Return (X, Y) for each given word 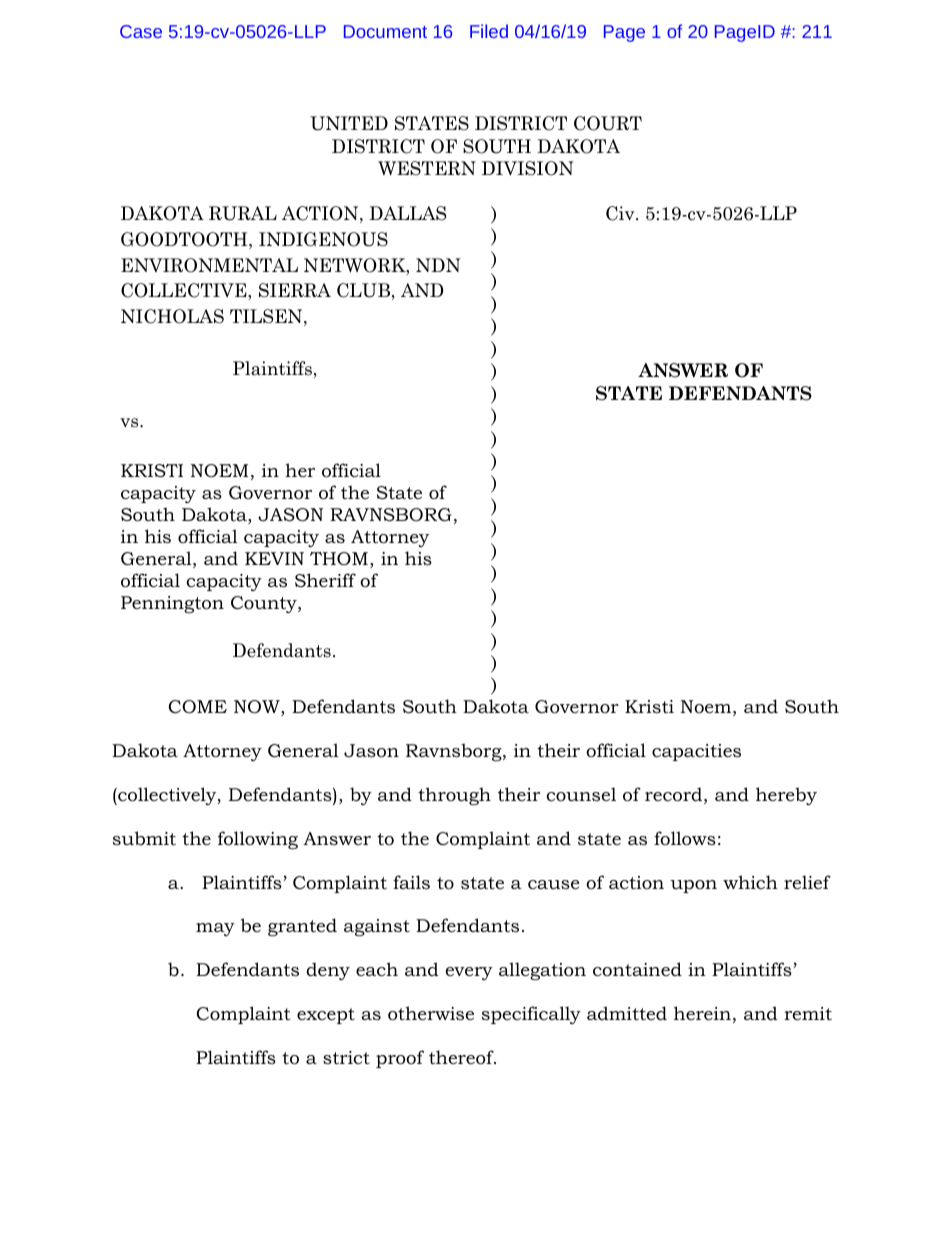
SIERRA (295, 290)
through (454, 796)
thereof (462, 1057)
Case (141, 31)
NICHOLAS (172, 316)
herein (702, 1013)
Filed (489, 31)
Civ (621, 213)
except (326, 1016)
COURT (608, 123)
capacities (696, 752)
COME (197, 707)
